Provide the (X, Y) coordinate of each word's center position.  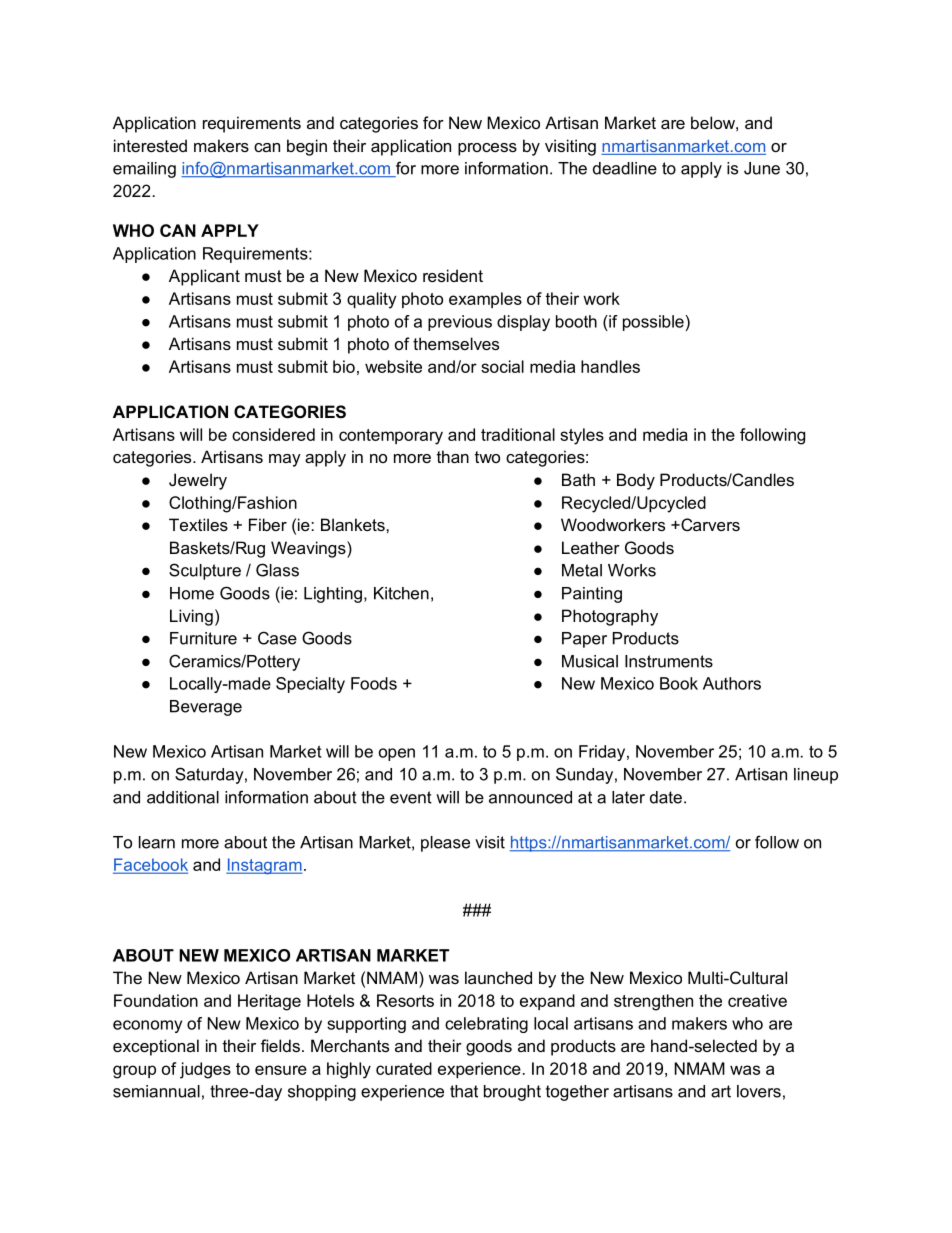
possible (653, 323)
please (445, 844)
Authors (732, 683)
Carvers (709, 524)
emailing (144, 170)
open (397, 754)
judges (205, 1070)
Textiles (198, 524)
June (762, 168)
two (487, 457)
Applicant (204, 277)
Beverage (206, 708)
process (487, 149)
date (666, 797)
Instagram (264, 866)
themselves (456, 343)
